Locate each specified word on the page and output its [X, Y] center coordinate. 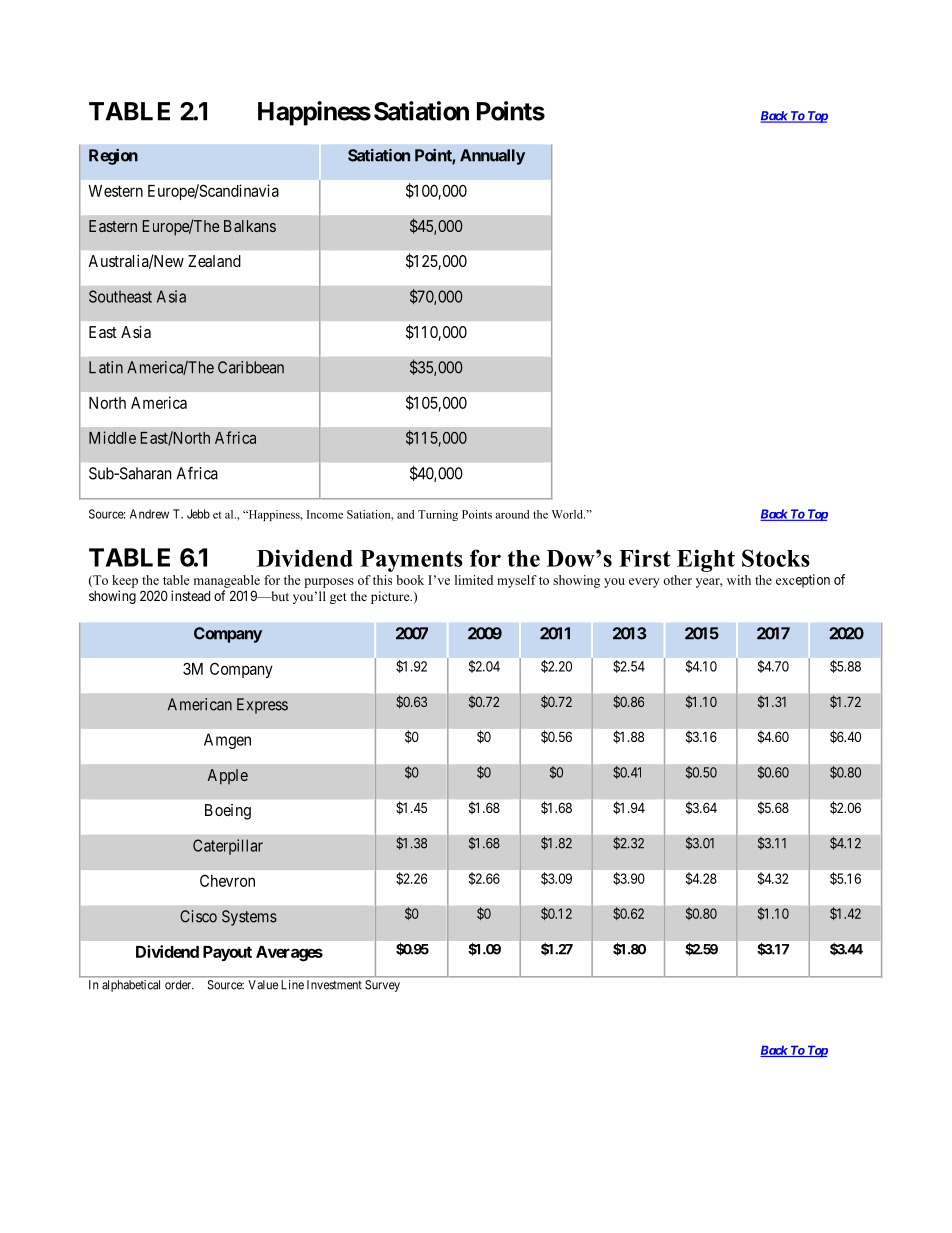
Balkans [250, 226]
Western [115, 191]
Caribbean [251, 367]
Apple [228, 777]
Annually [492, 157]
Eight [706, 560]
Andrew [149, 514]
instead [190, 595]
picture [391, 597]
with [739, 580]
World [568, 514]
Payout [227, 953]
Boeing [228, 812]
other [677, 580]
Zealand [214, 261]
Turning [438, 515]
